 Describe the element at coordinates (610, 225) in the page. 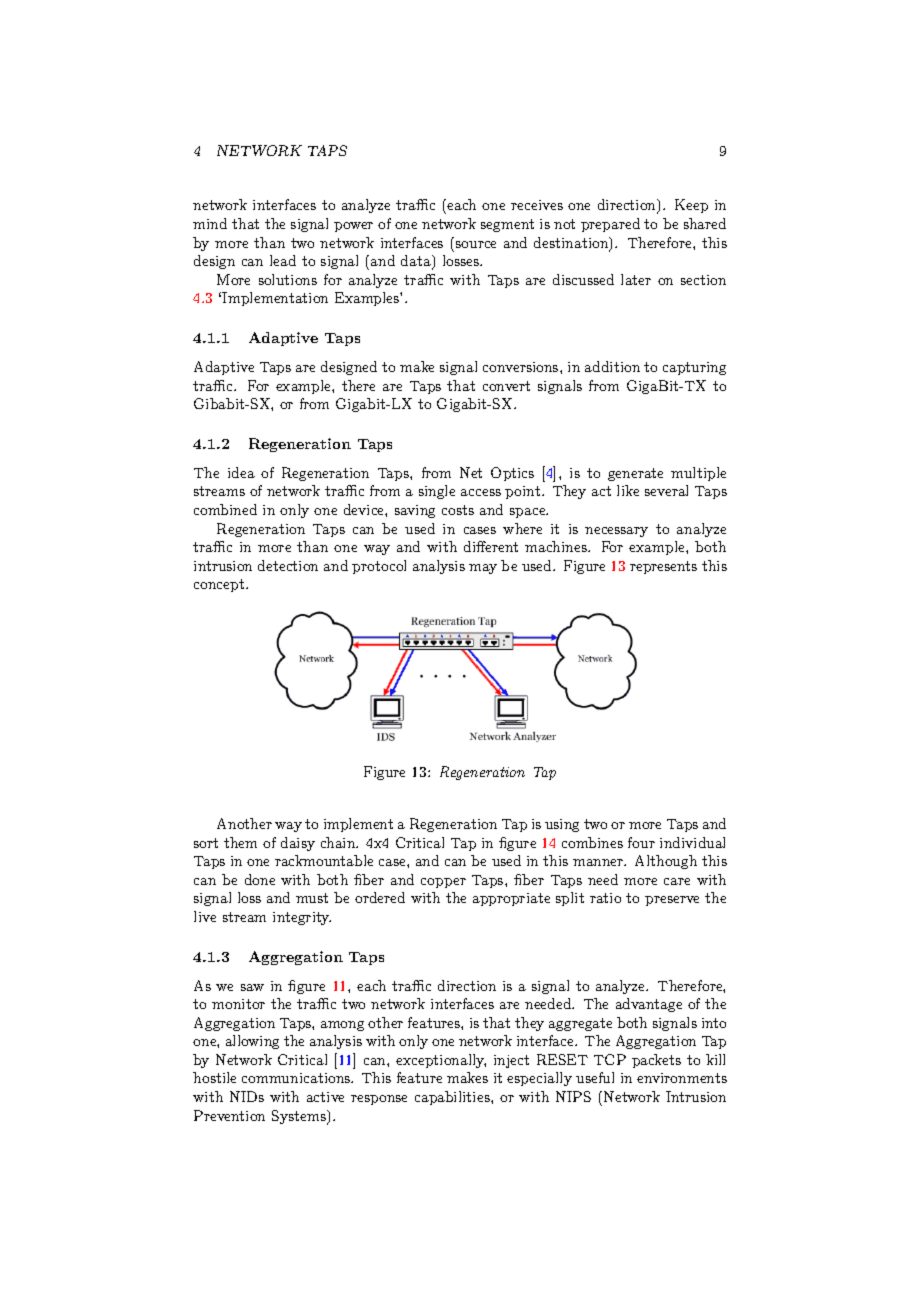

I see `prepared` at that location.
